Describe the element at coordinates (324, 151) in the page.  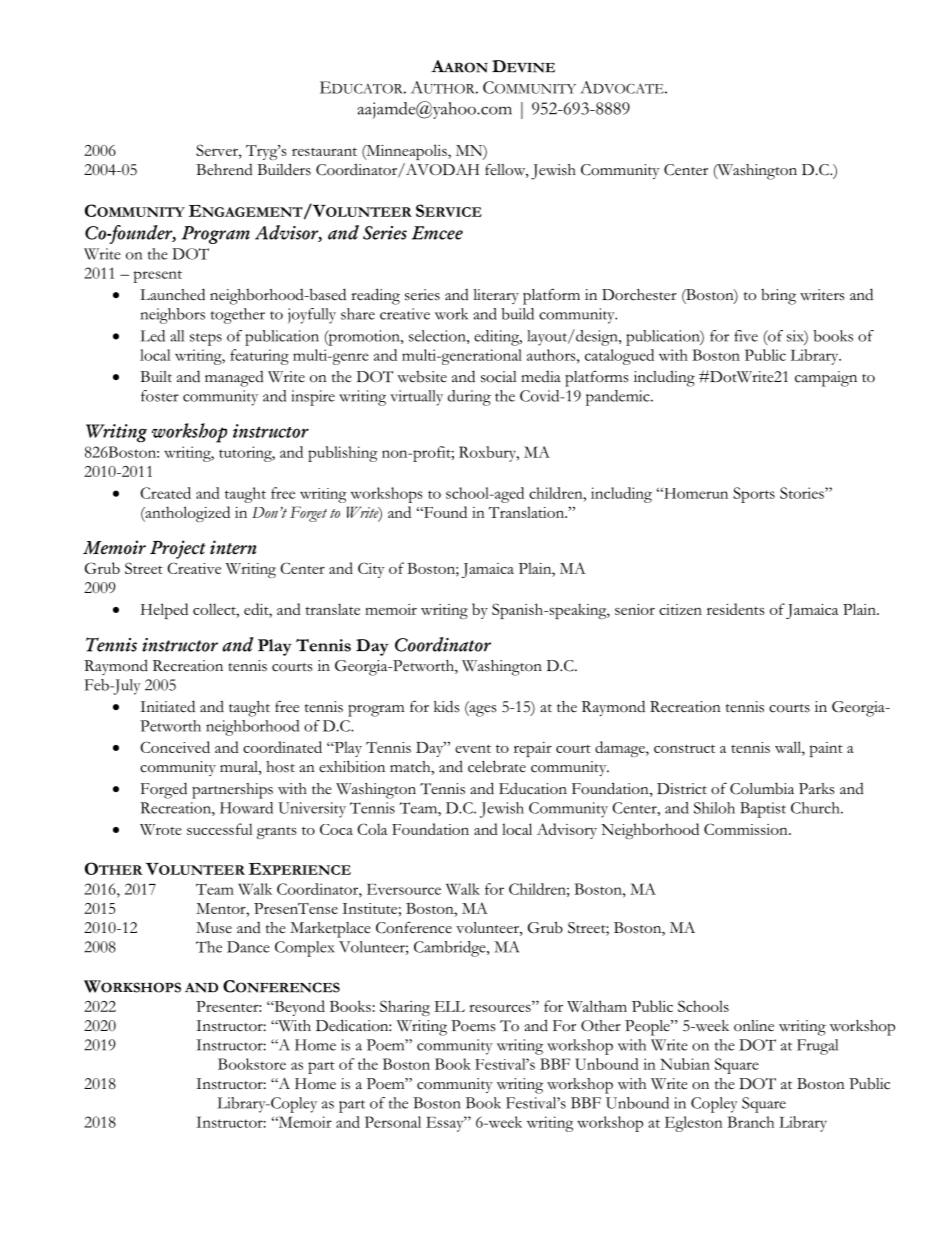
I see `restaurant` at that location.
